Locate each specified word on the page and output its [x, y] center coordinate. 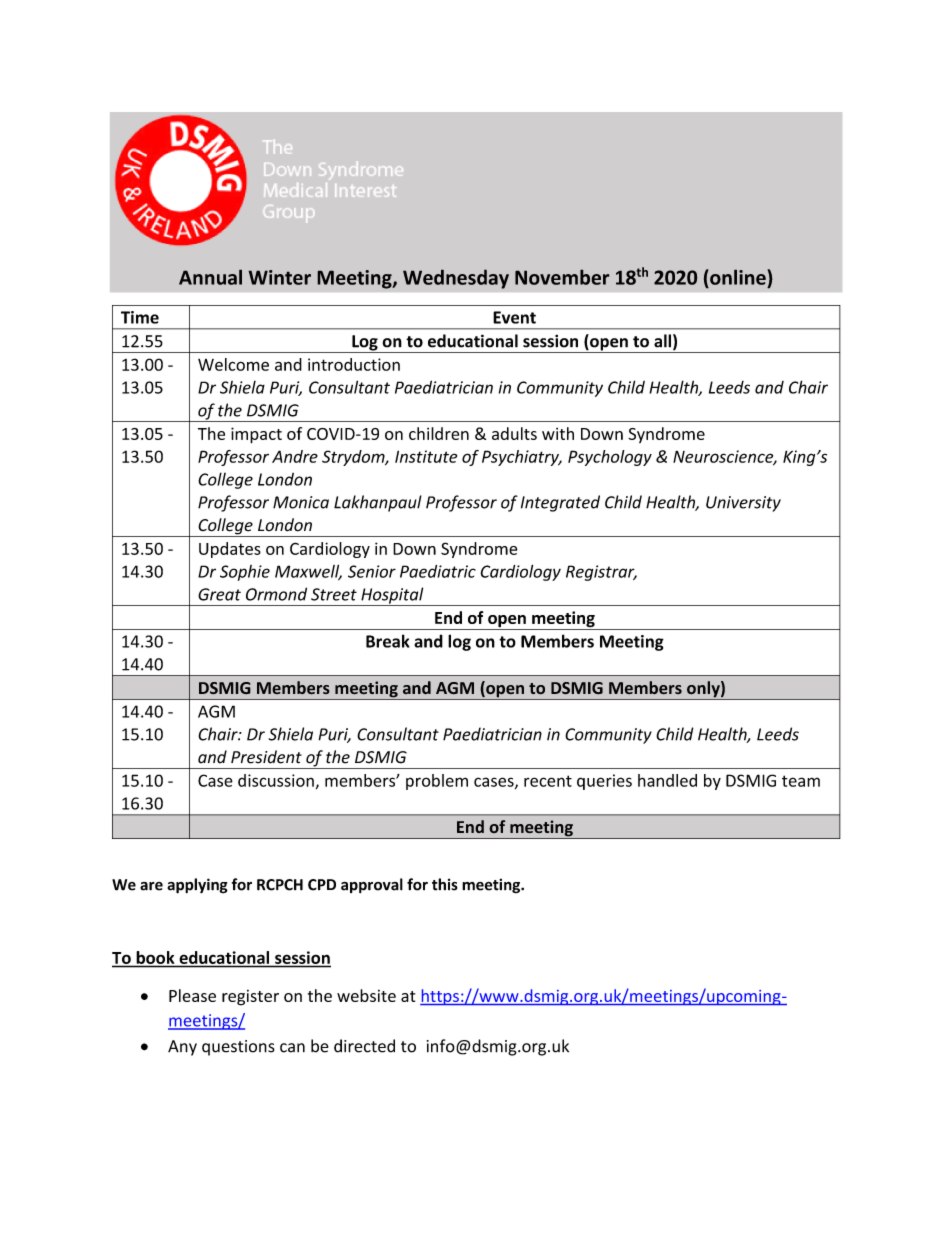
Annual [210, 277]
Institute [426, 456]
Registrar [601, 573]
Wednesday [456, 279]
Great [219, 594]
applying [197, 886]
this [445, 884]
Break [388, 641]
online [738, 277]
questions [238, 1048]
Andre [295, 456]
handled [667, 780]
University [743, 504]
